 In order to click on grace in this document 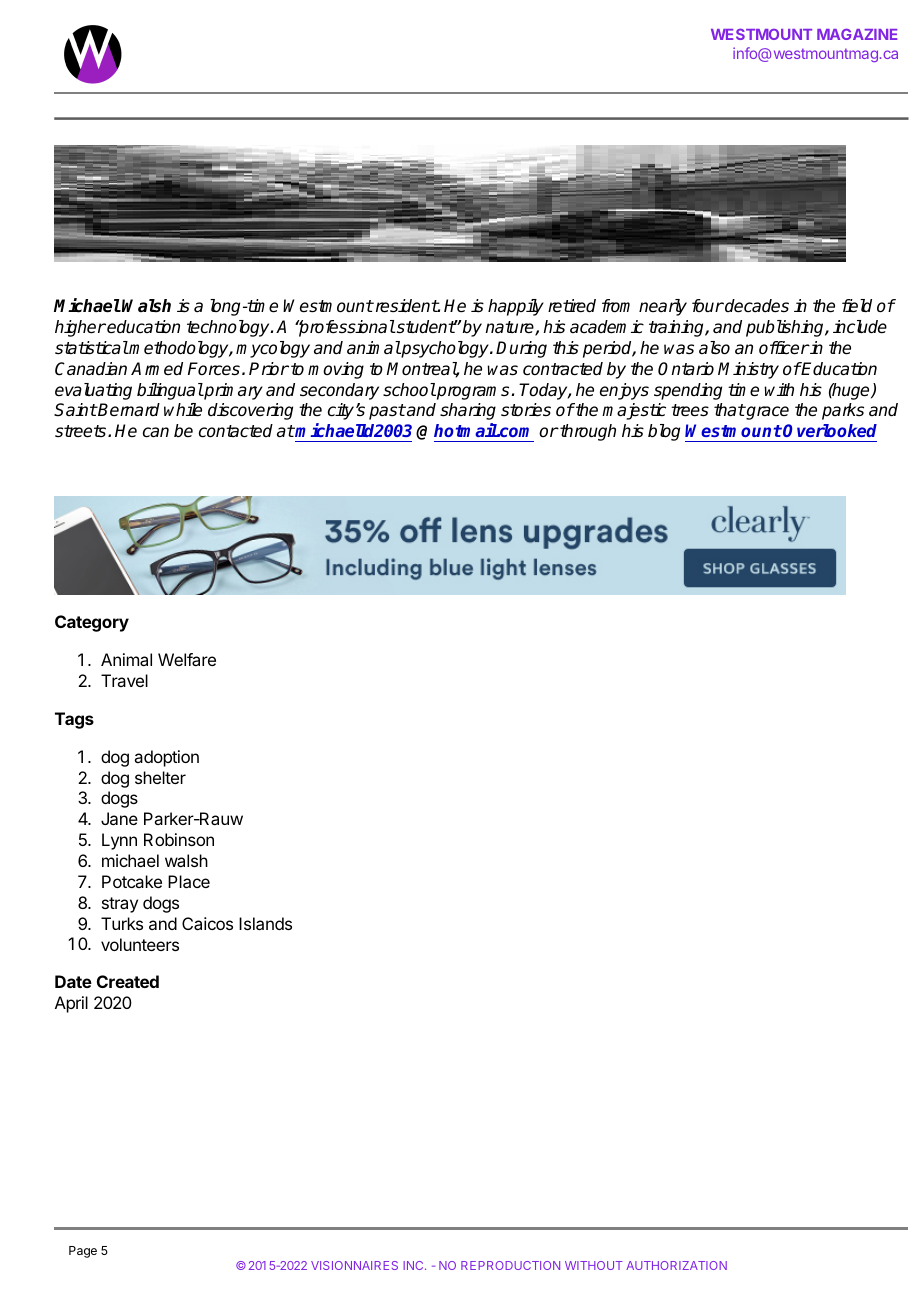, I will do `click(766, 413)`.
